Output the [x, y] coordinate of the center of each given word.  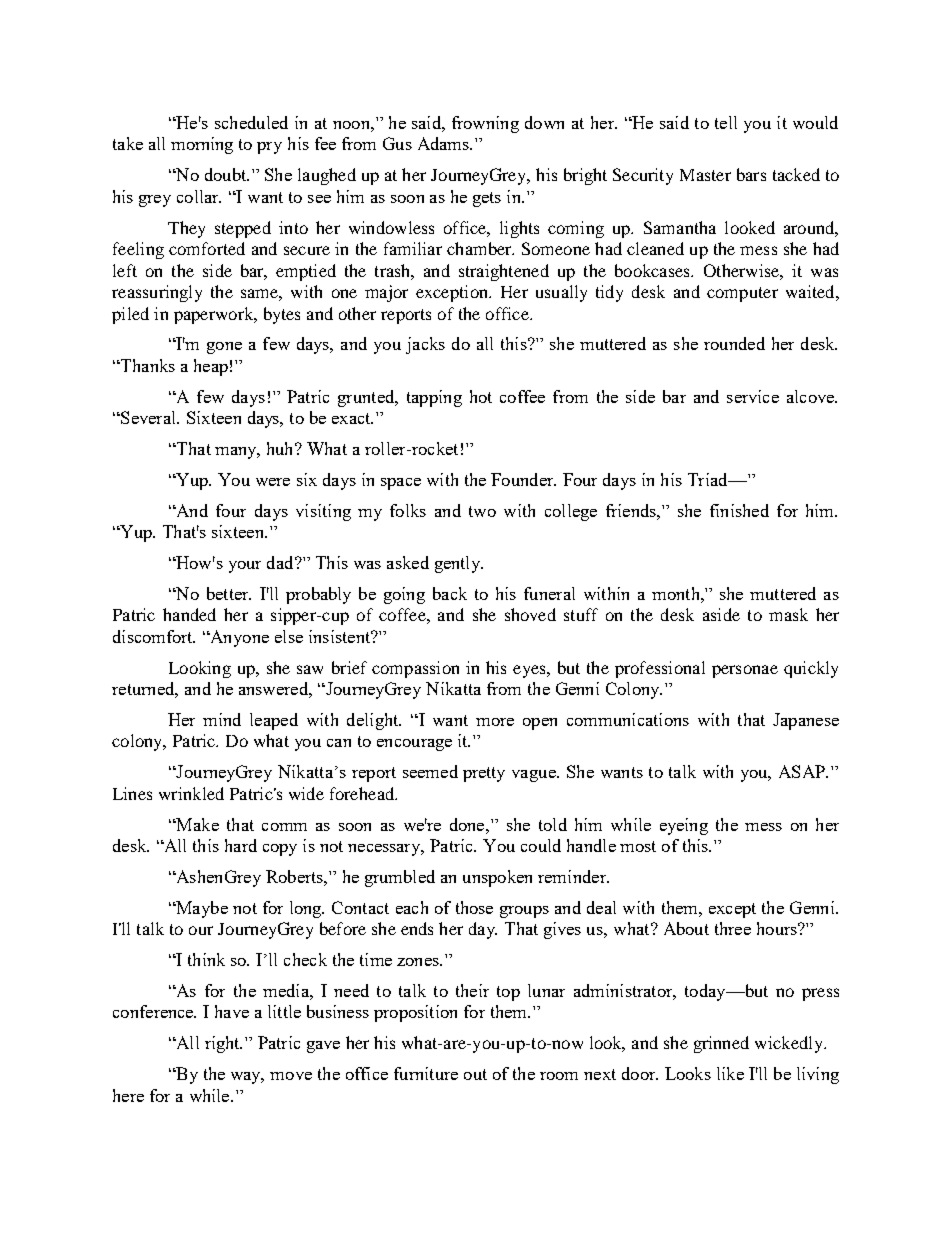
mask [788, 614]
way [247, 1078]
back [450, 593]
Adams [444, 143]
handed [189, 614]
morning [202, 145]
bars [751, 174]
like [730, 1073]
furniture [426, 1073]
